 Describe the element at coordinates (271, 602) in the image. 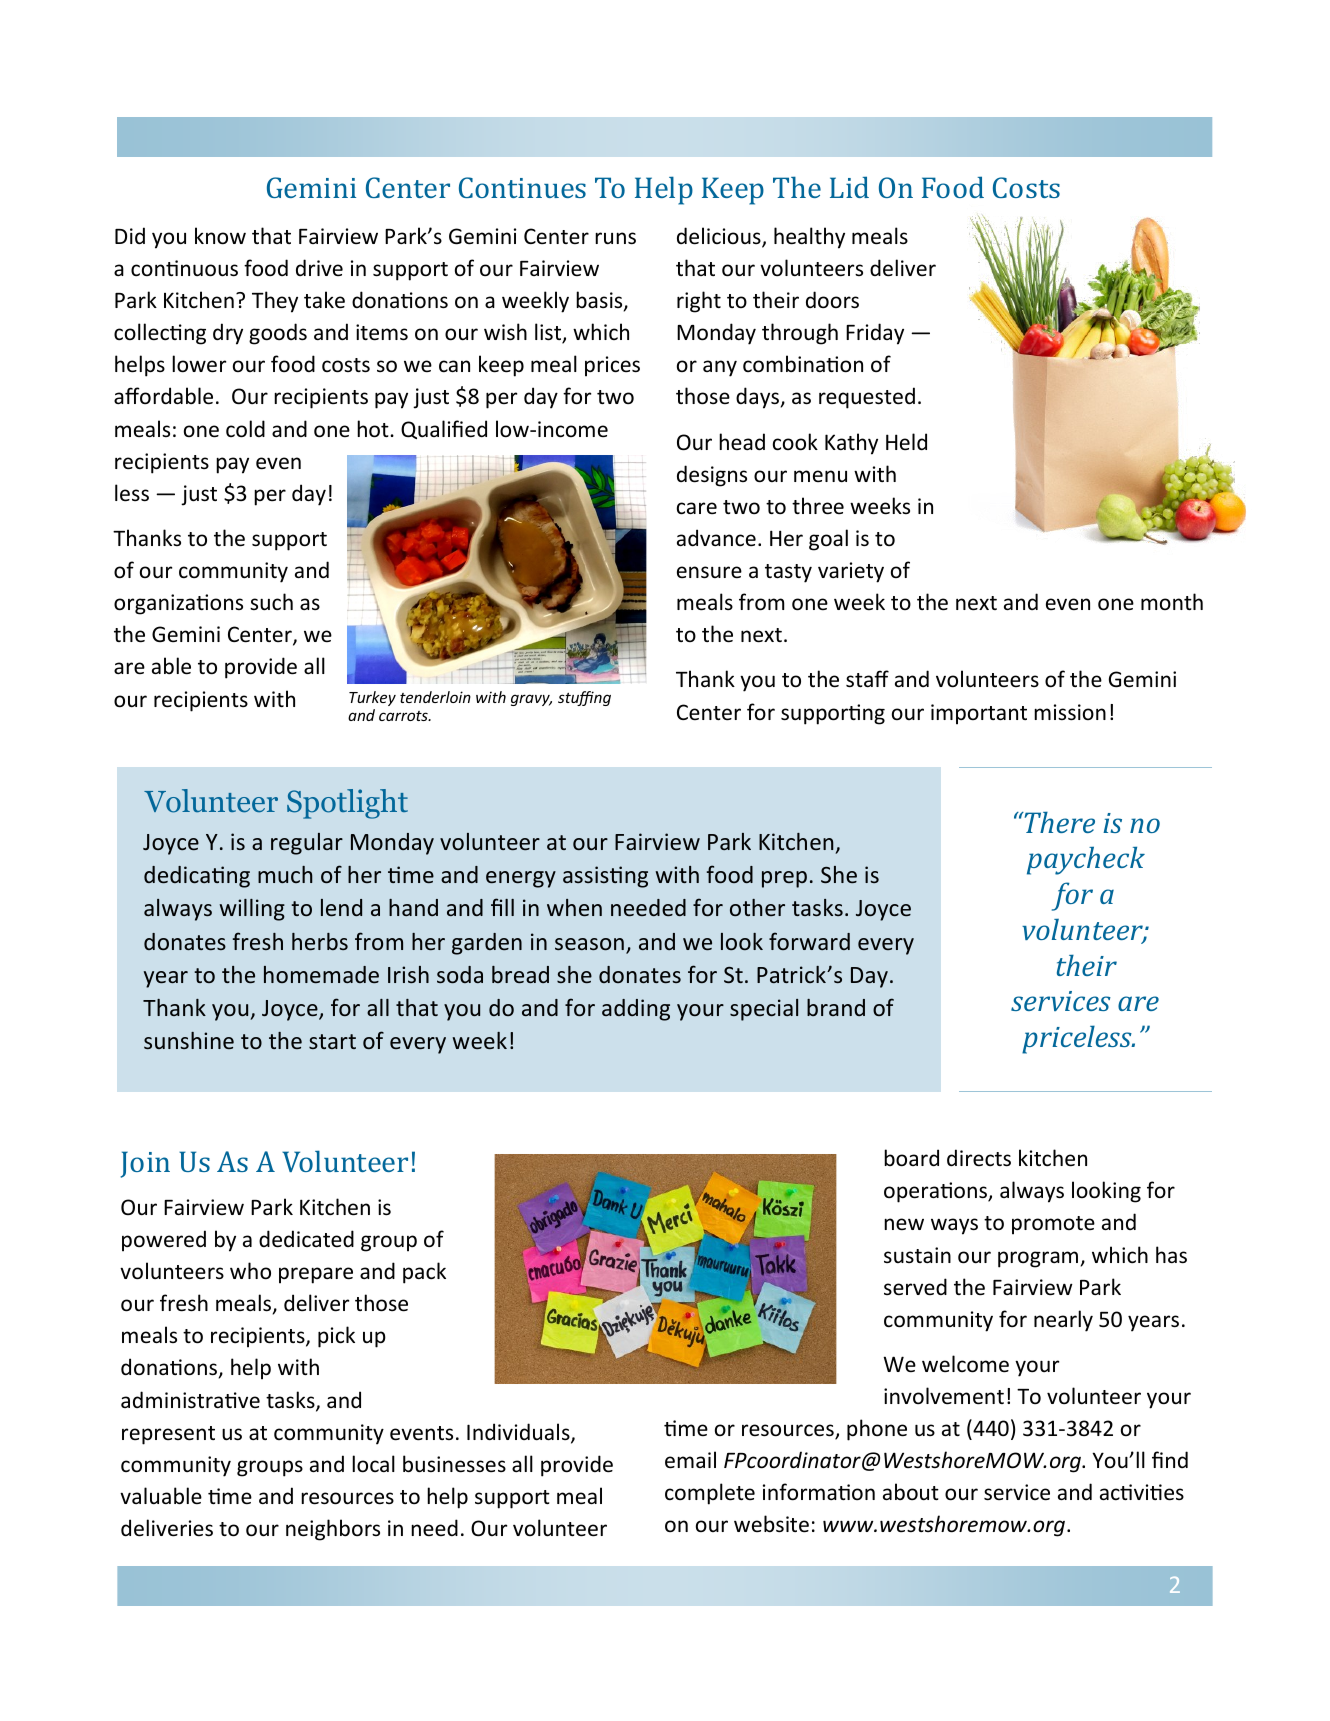

I see `such` at that location.
